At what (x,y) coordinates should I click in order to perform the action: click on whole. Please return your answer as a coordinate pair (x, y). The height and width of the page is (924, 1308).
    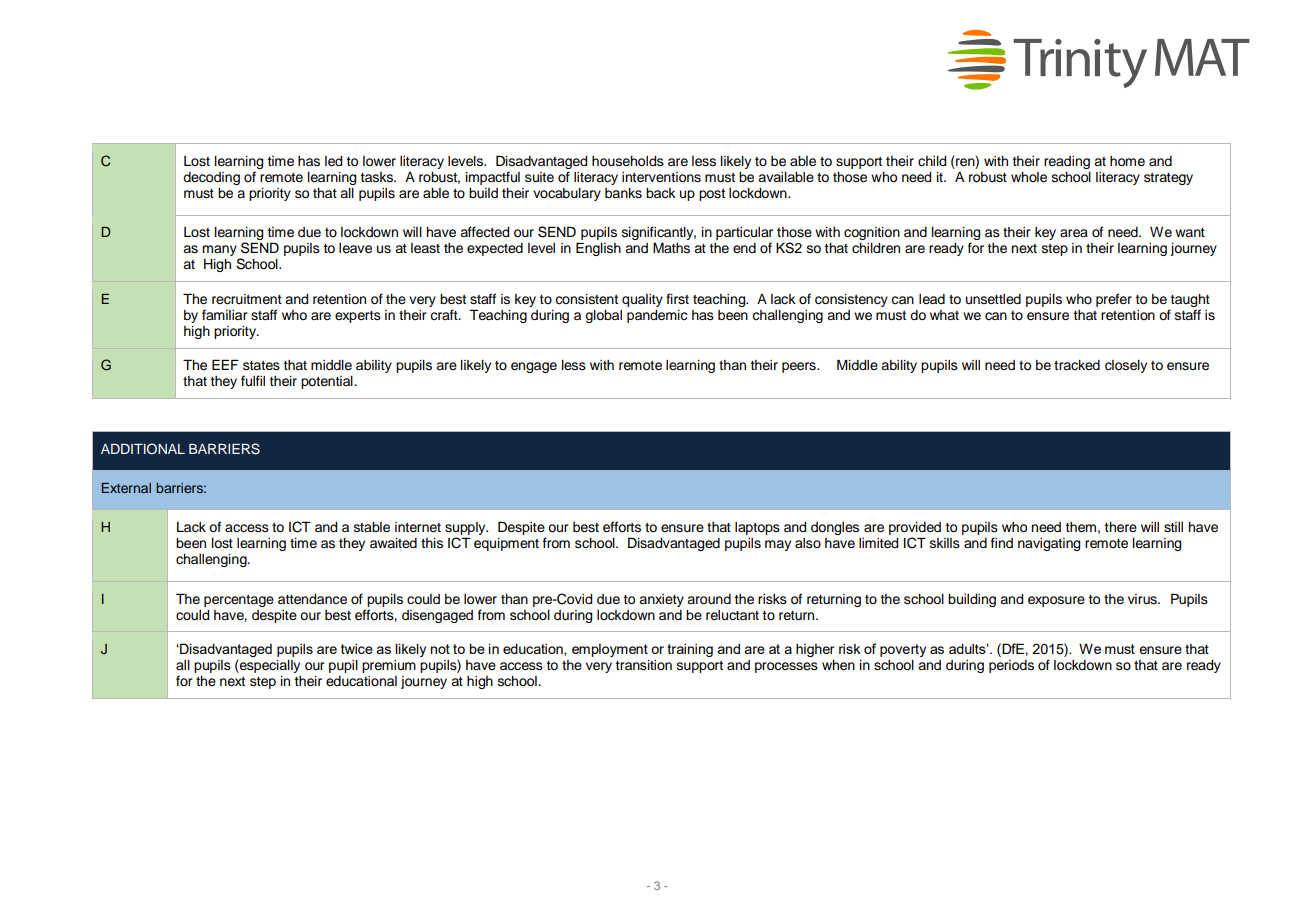
    Looking at the image, I should click on (1029, 177).
